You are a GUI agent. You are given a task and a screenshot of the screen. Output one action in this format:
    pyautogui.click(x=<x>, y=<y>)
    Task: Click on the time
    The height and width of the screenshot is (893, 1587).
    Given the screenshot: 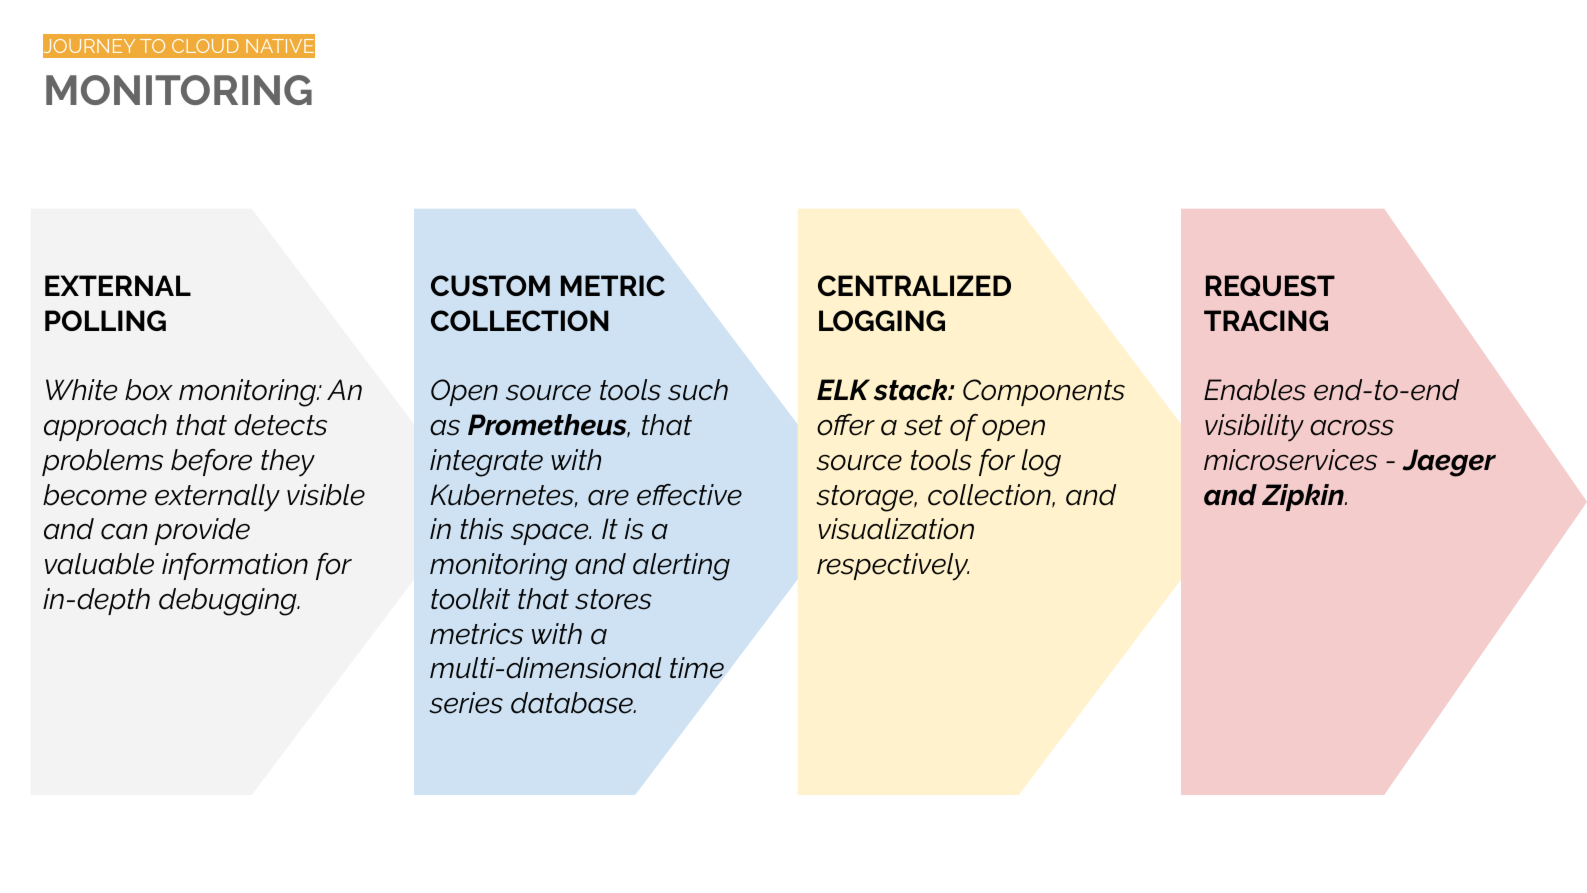 What is the action you would take?
    pyautogui.click(x=697, y=668)
